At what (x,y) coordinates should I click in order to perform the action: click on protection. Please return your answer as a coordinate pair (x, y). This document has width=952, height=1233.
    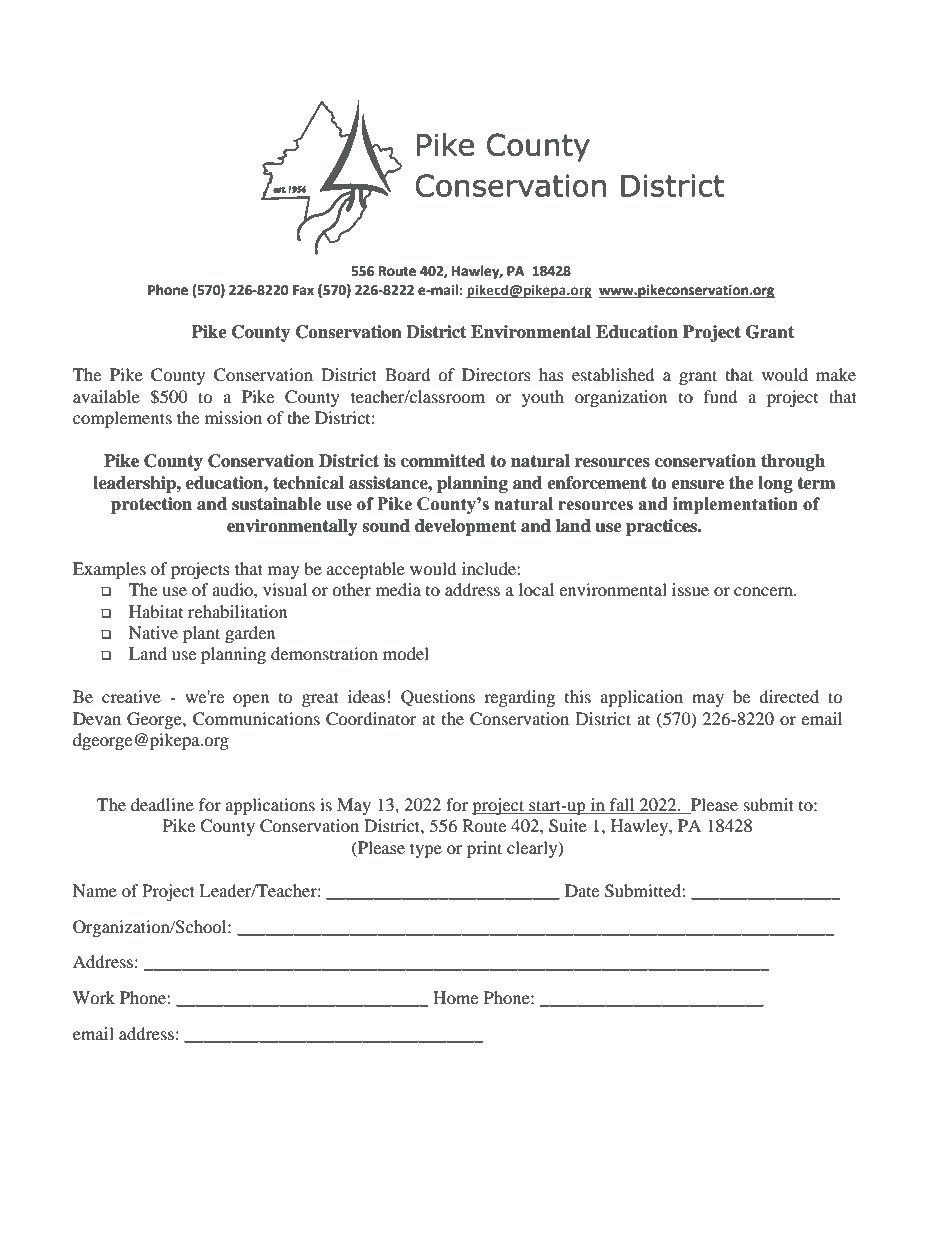
    Looking at the image, I should click on (151, 505).
